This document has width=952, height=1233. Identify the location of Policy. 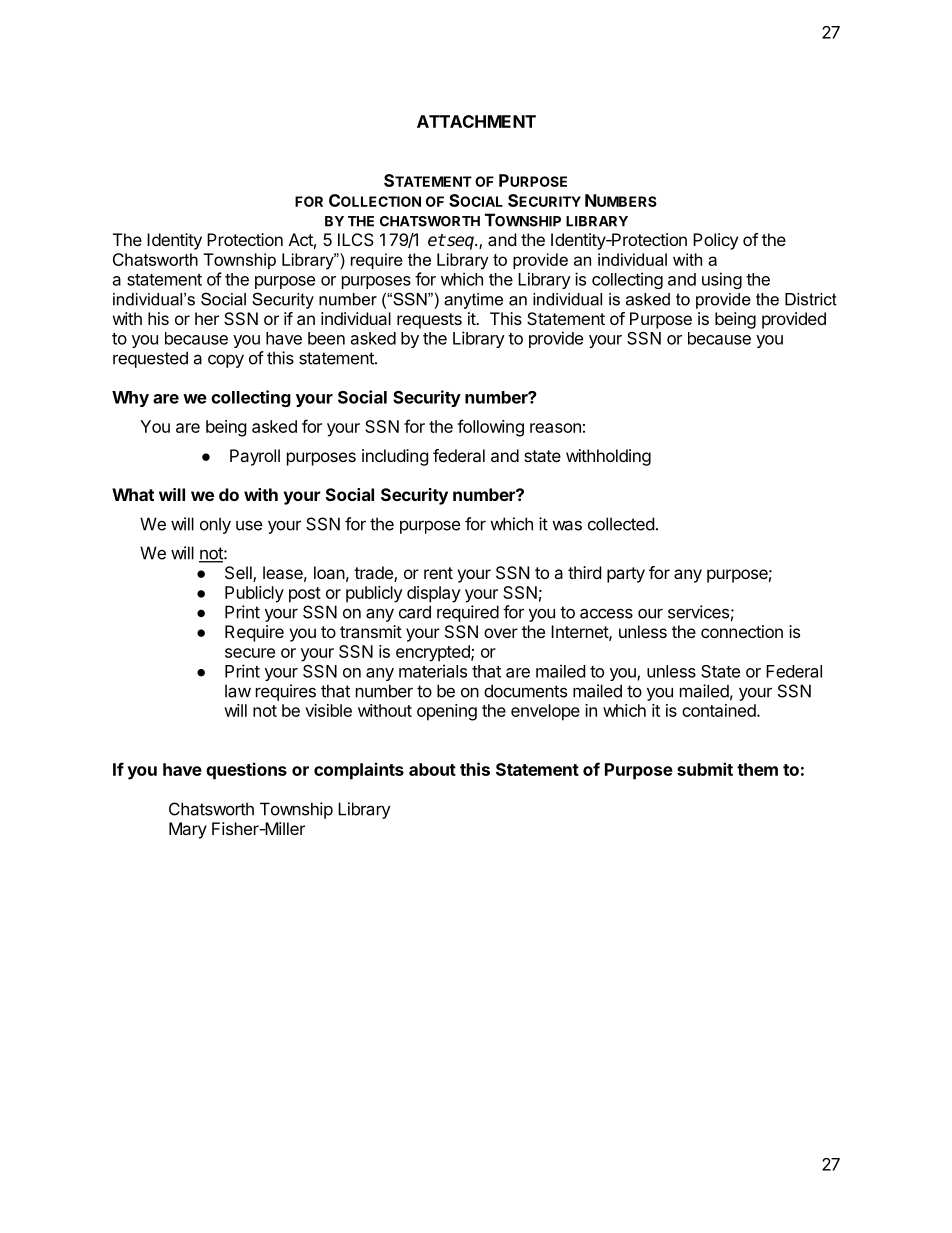
(715, 241).
